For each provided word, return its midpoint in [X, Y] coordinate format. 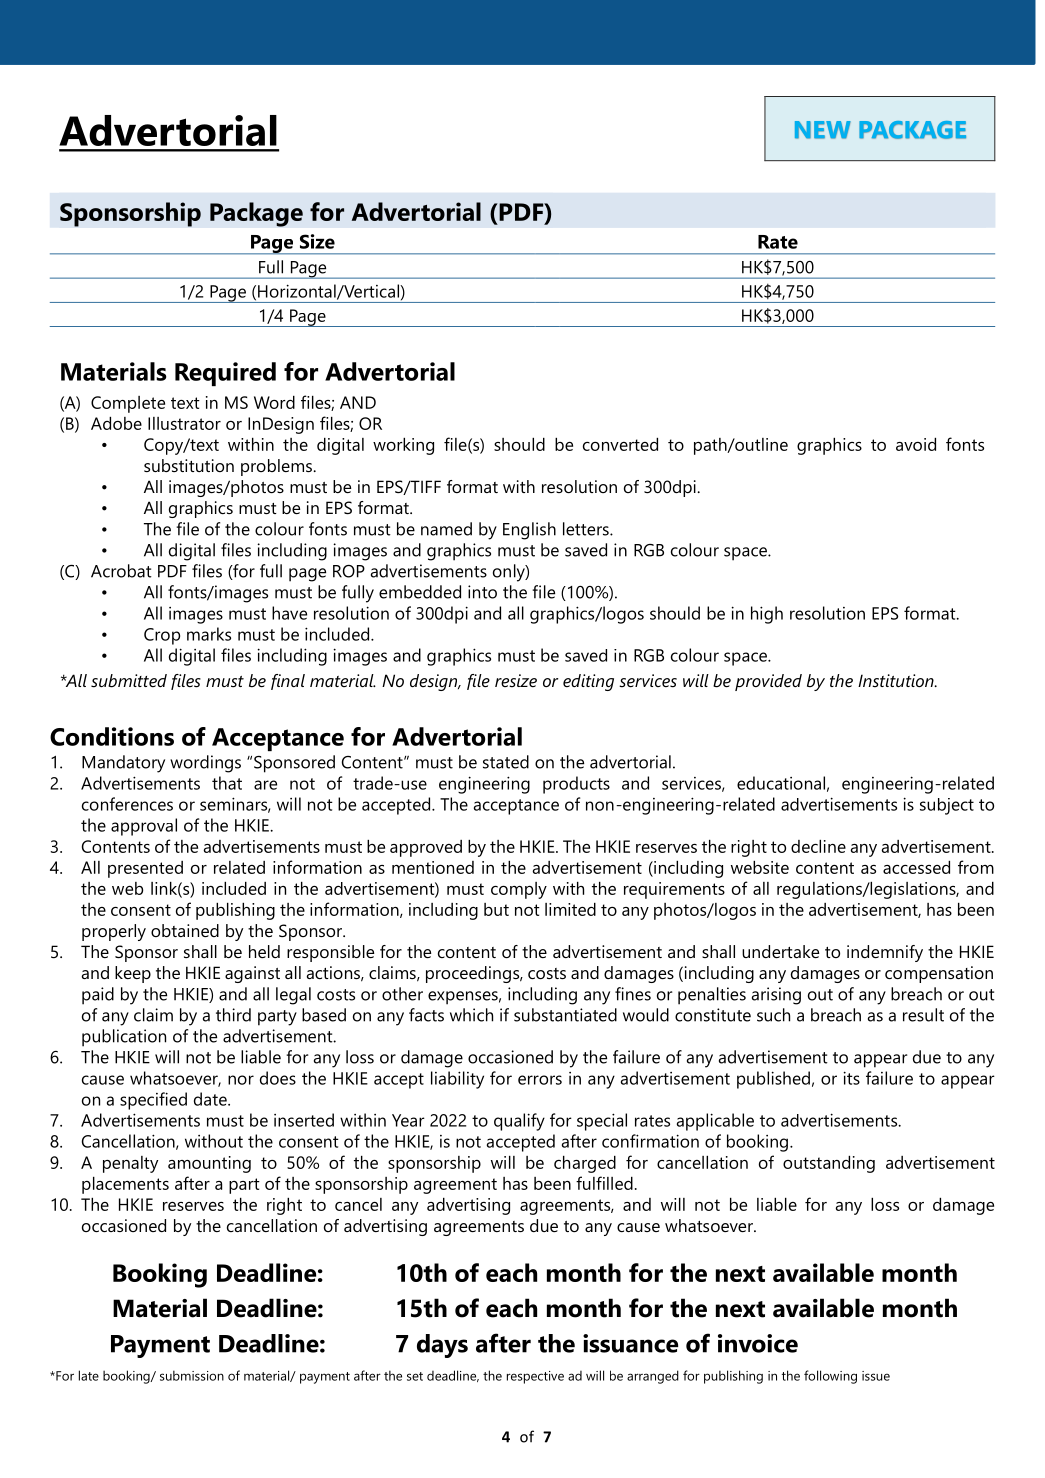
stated [506, 762]
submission [192, 1375]
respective [535, 1377]
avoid [916, 444]
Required [225, 374]
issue [876, 1376]
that [227, 783]
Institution [897, 680]
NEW [823, 130]
